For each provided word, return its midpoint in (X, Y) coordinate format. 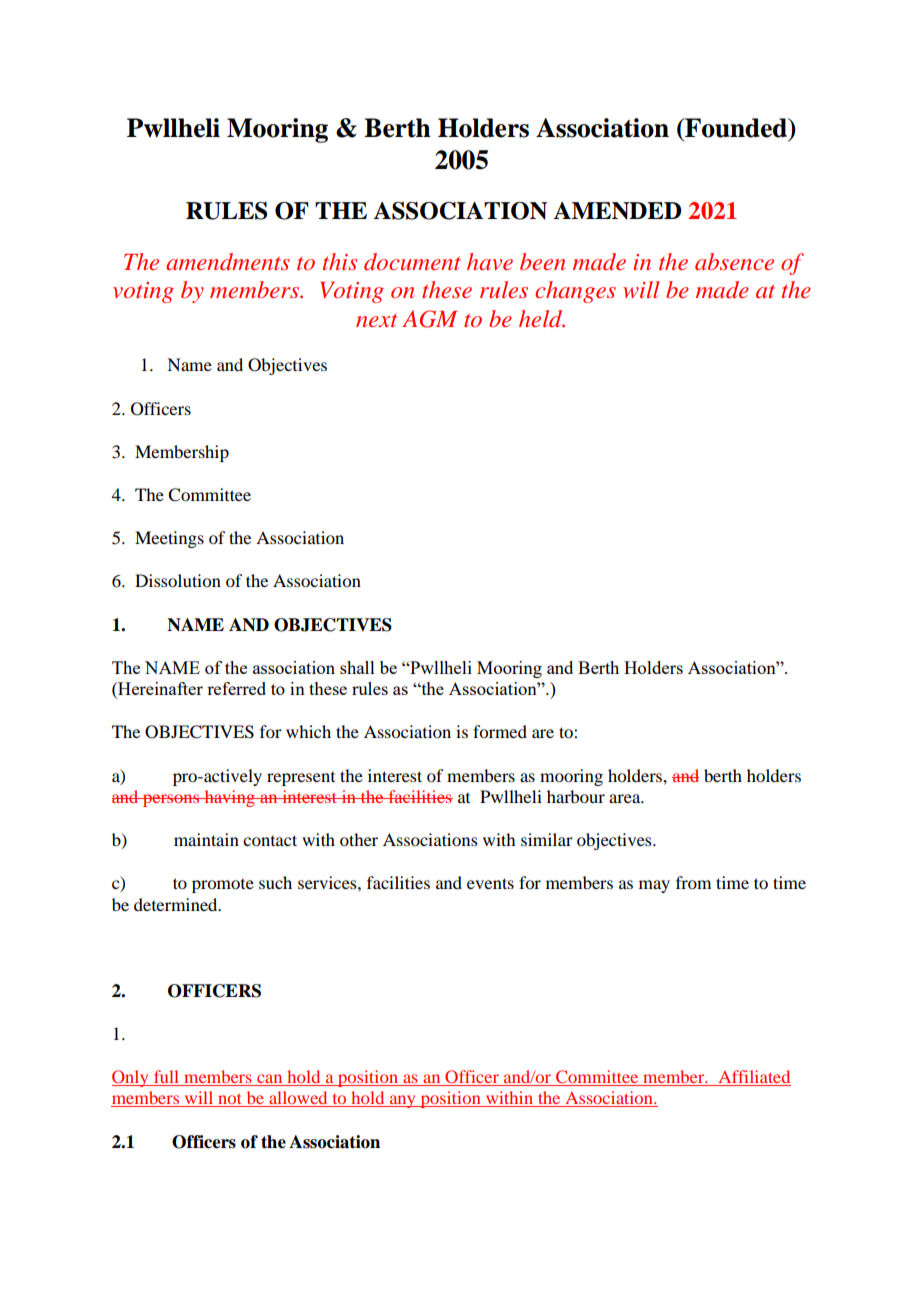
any (403, 1101)
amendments (228, 262)
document (412, 262)
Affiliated (753, 1078)
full (167, 1078)
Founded (736, 128)
